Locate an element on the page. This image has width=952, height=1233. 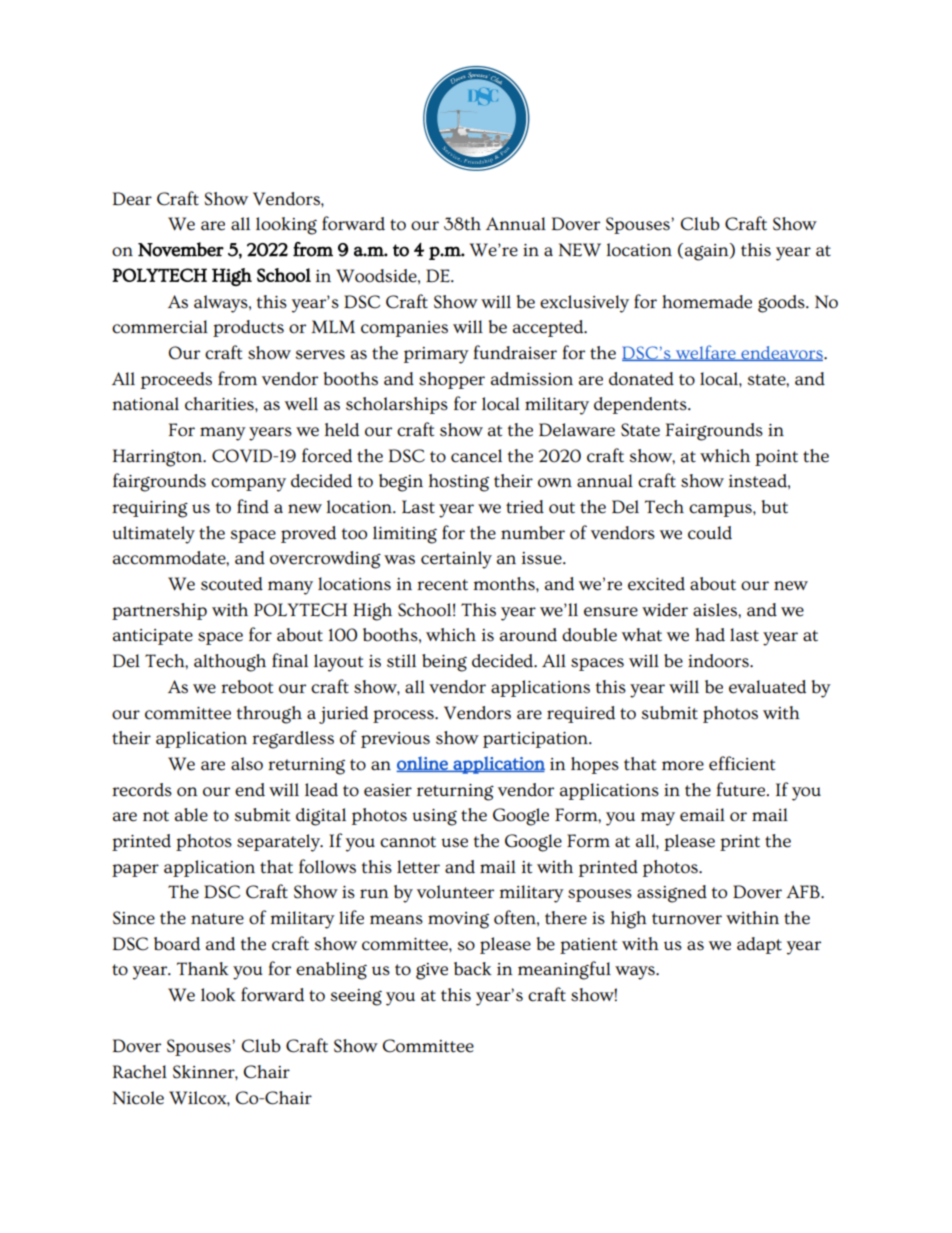
Rachel is located at coordinates (140, 1072).
